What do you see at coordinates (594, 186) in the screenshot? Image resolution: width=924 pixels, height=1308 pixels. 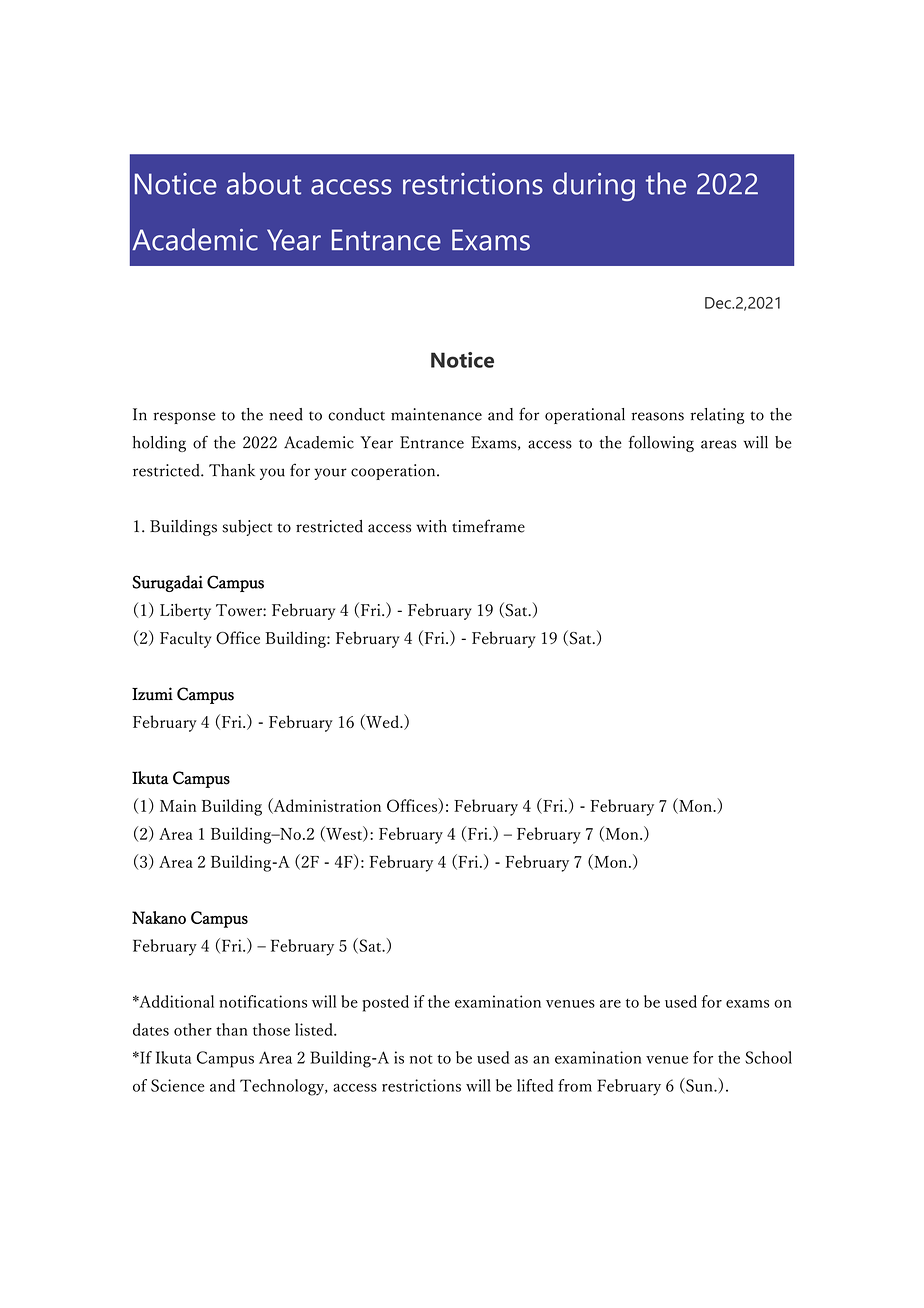 I see `during` at bounding box center [594, 186].
